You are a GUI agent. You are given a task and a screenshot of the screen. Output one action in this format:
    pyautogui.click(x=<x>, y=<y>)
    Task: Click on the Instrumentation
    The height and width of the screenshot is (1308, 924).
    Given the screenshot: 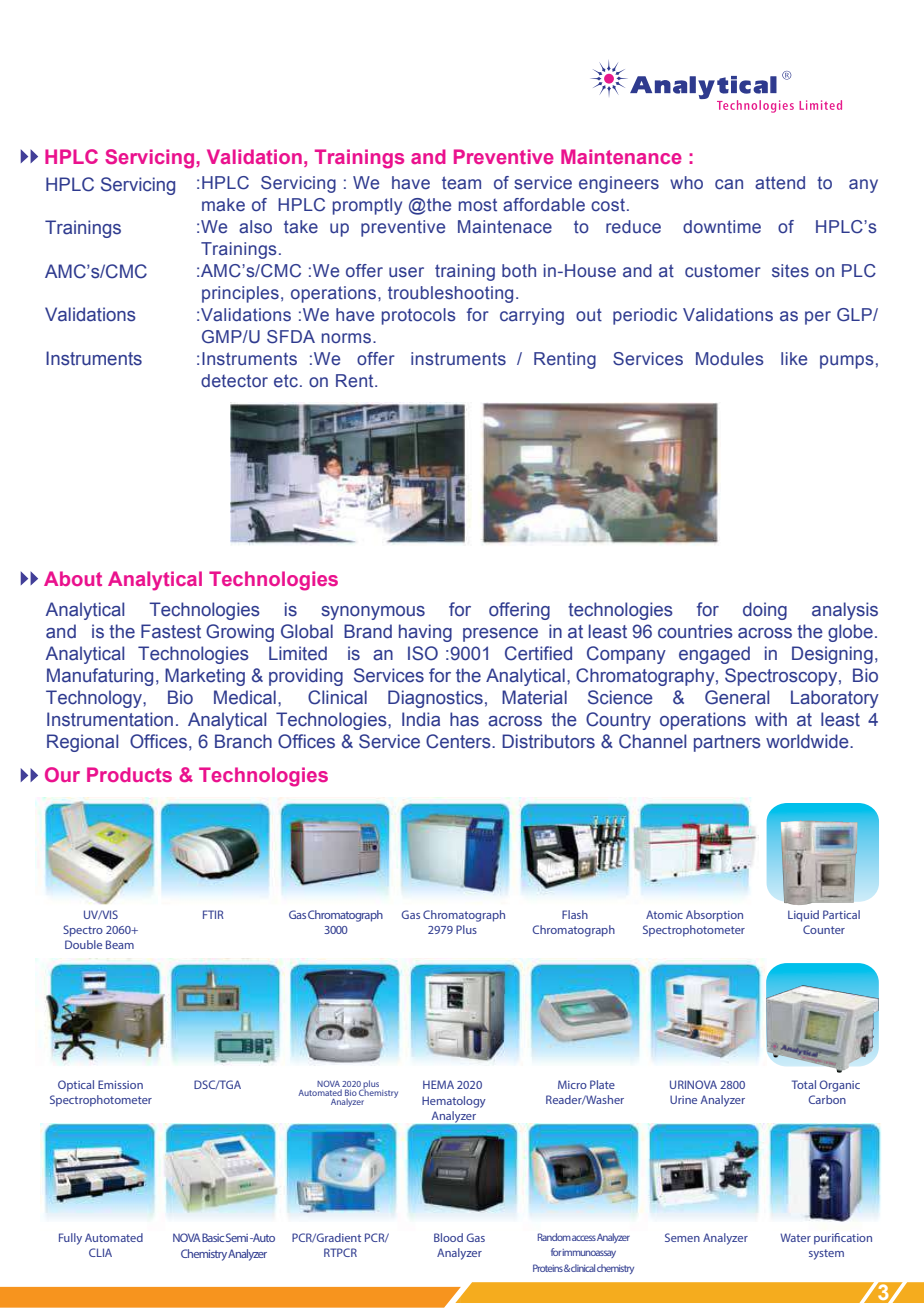 What is the action you would take?
    pyautogui.click(x=110, y=719)
